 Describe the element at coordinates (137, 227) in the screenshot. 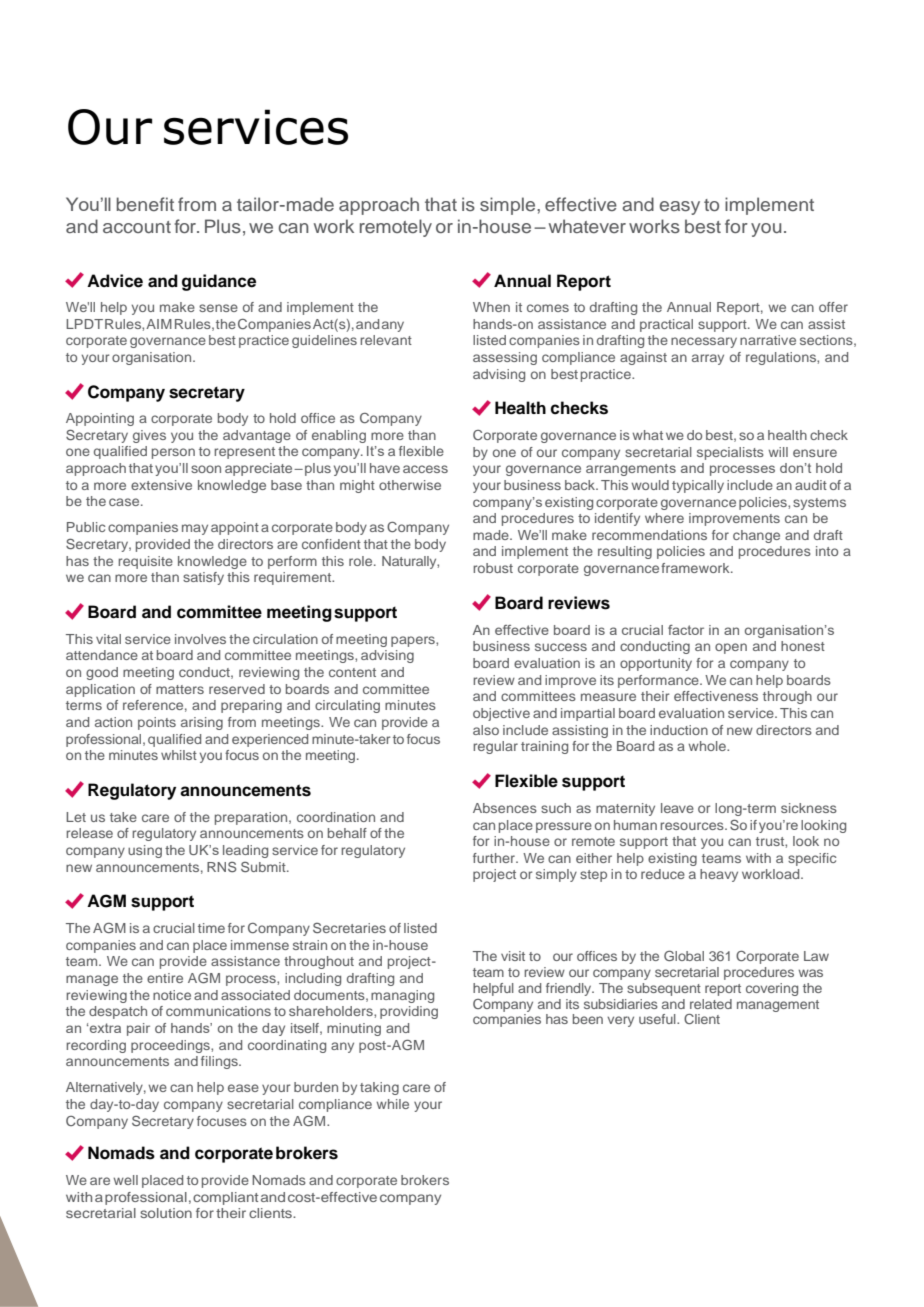

I see `account` at that location.
